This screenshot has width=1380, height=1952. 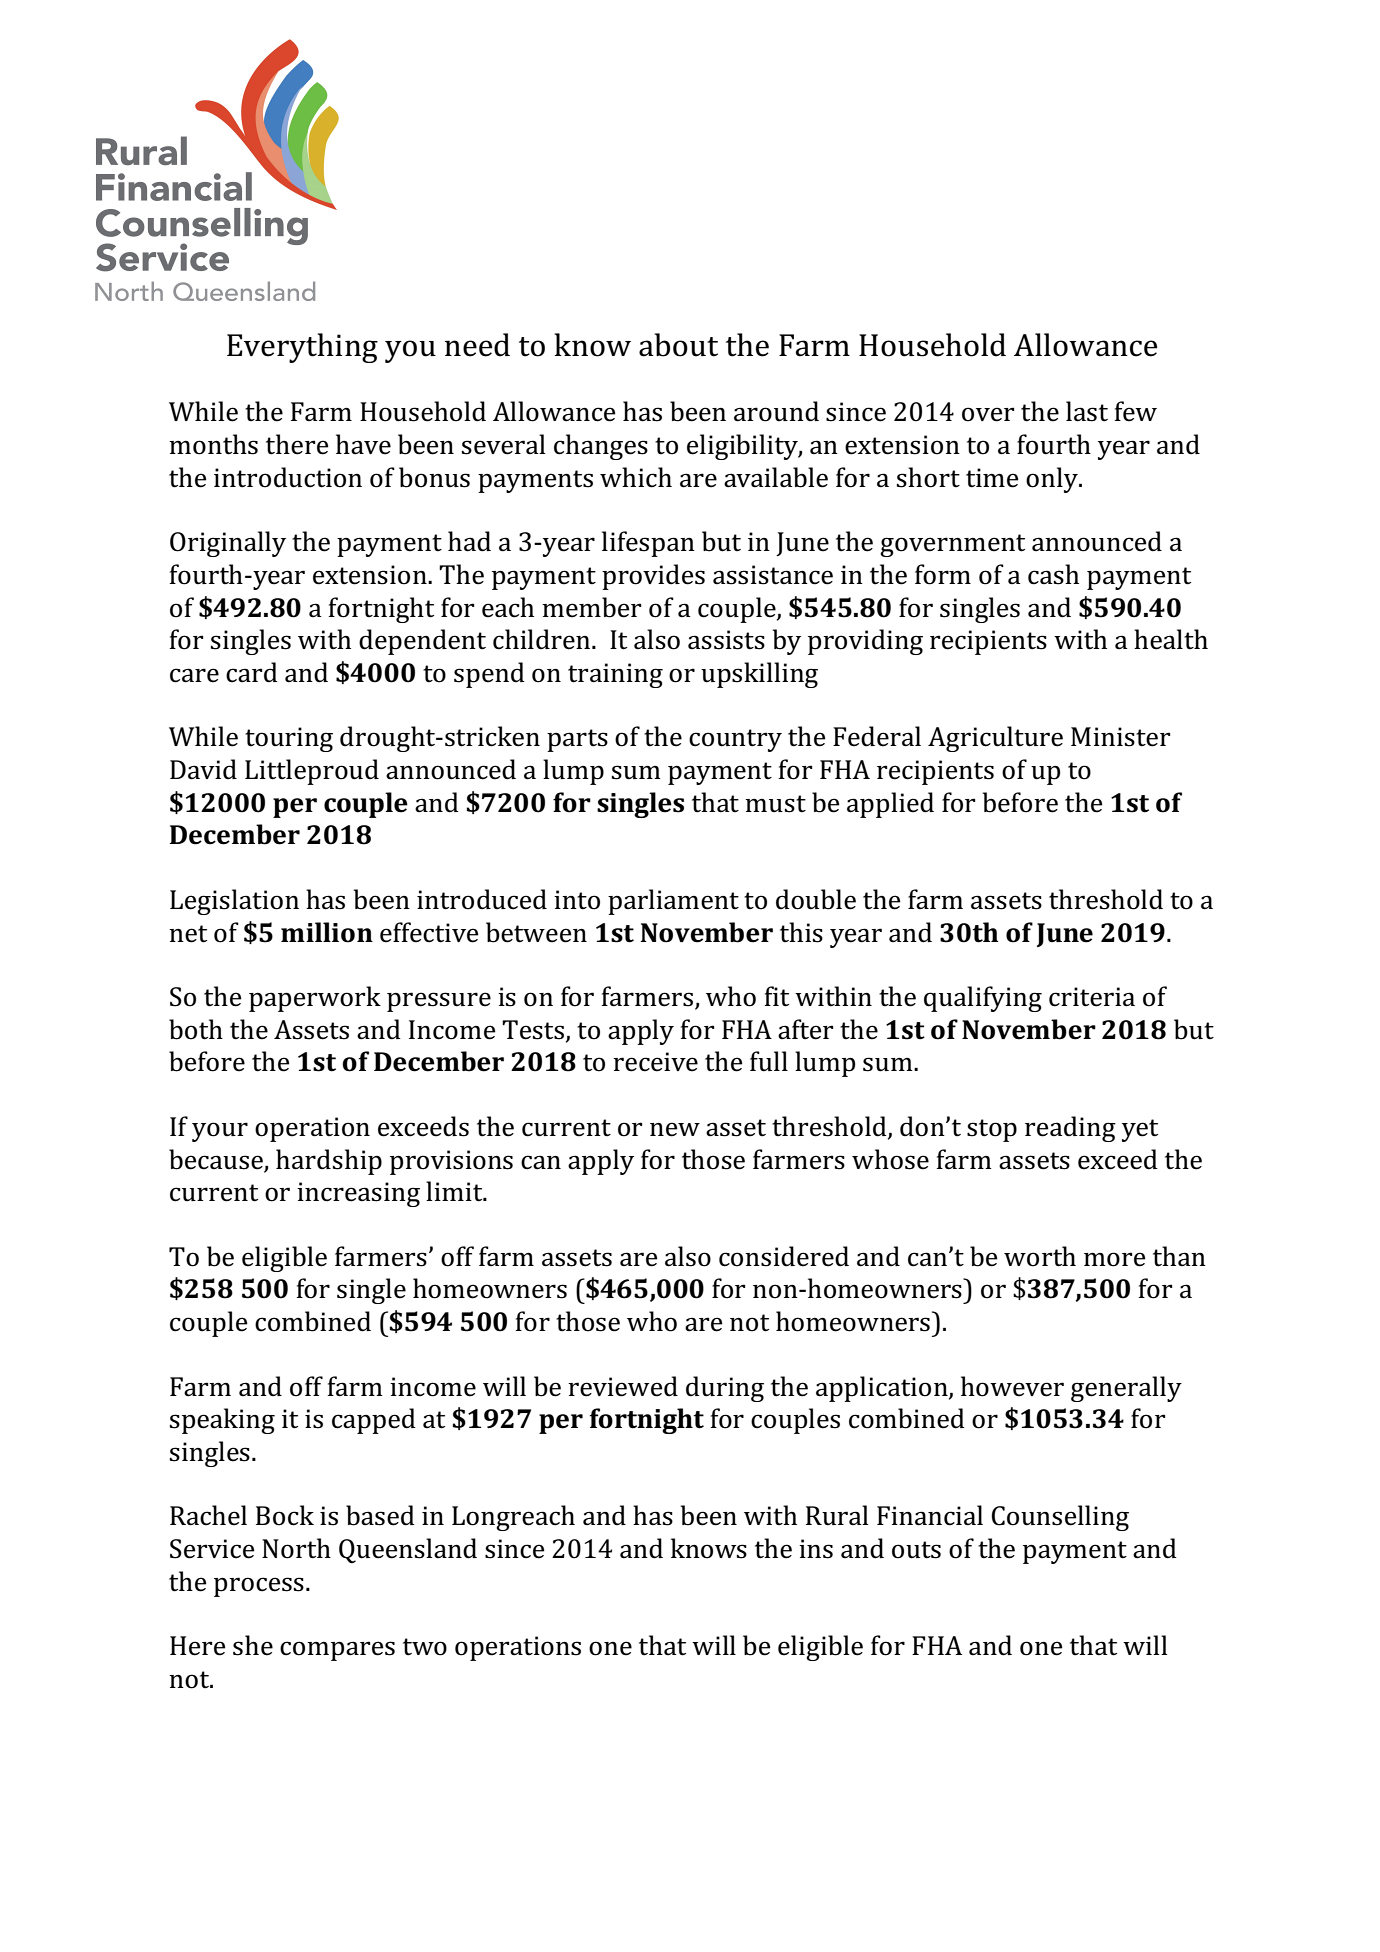 I want to click on last, so click(x=1087, y=411).
